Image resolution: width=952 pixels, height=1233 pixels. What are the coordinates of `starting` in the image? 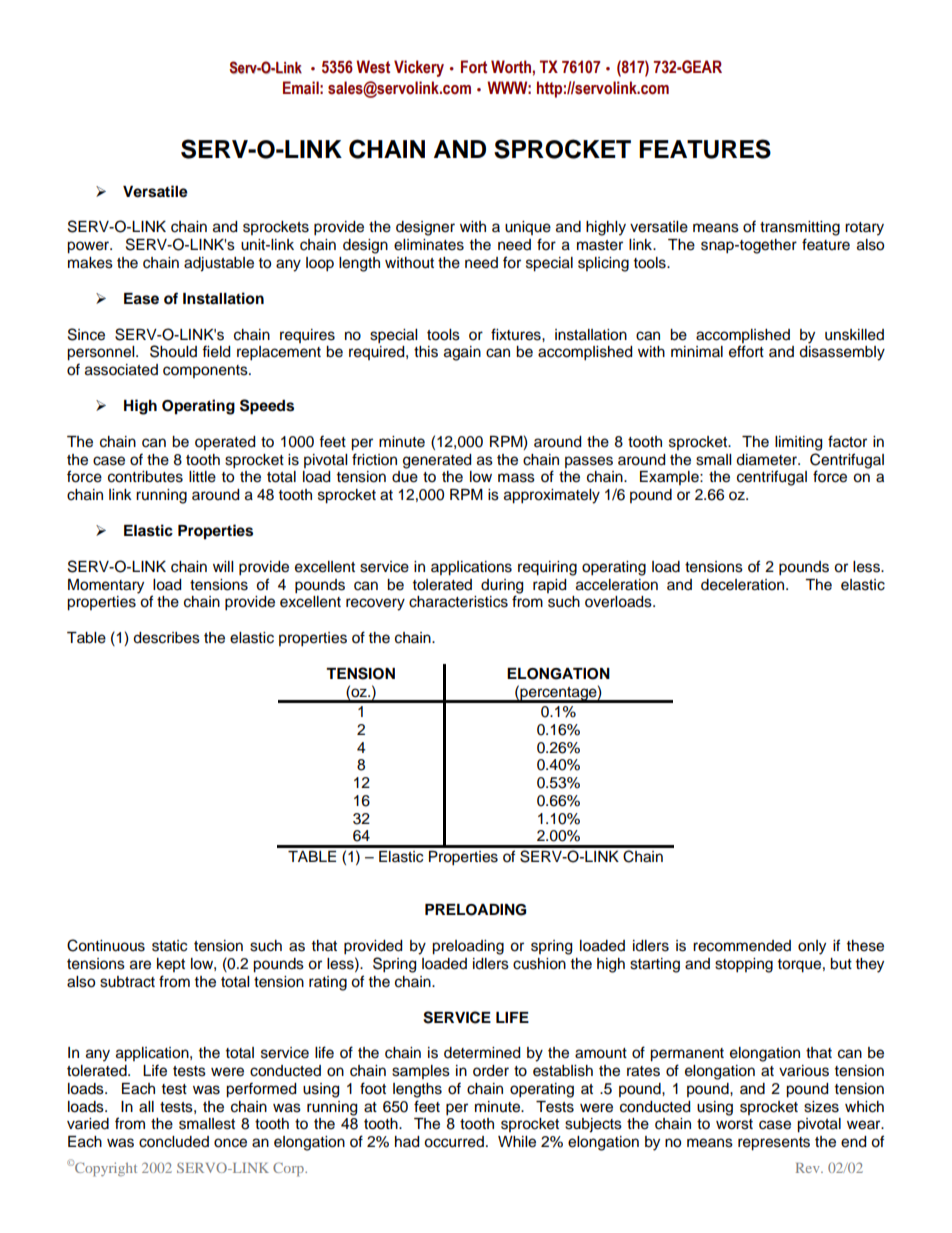 It's located at (655, 965).
